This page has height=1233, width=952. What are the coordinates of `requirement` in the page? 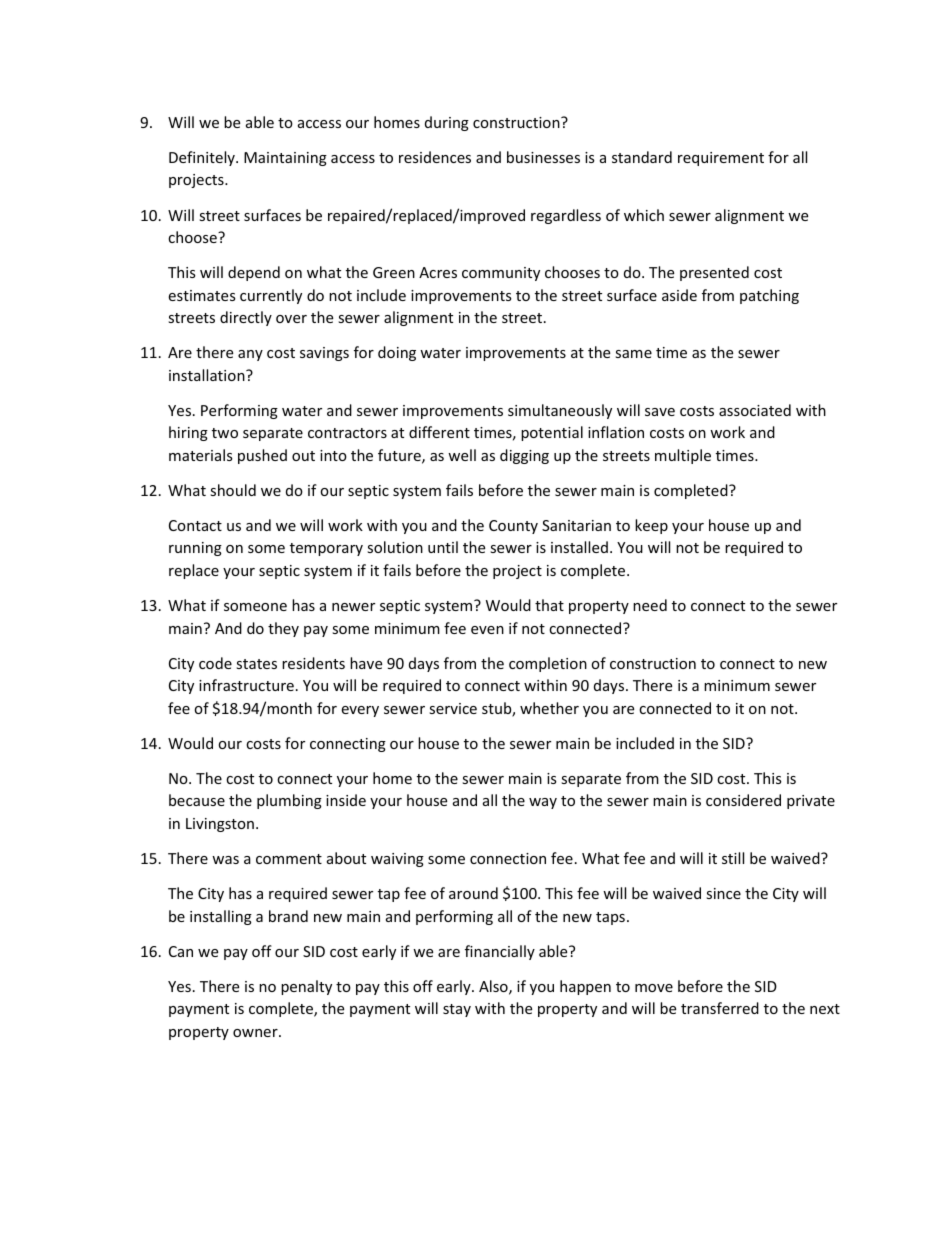 It's located at (721, 159).
